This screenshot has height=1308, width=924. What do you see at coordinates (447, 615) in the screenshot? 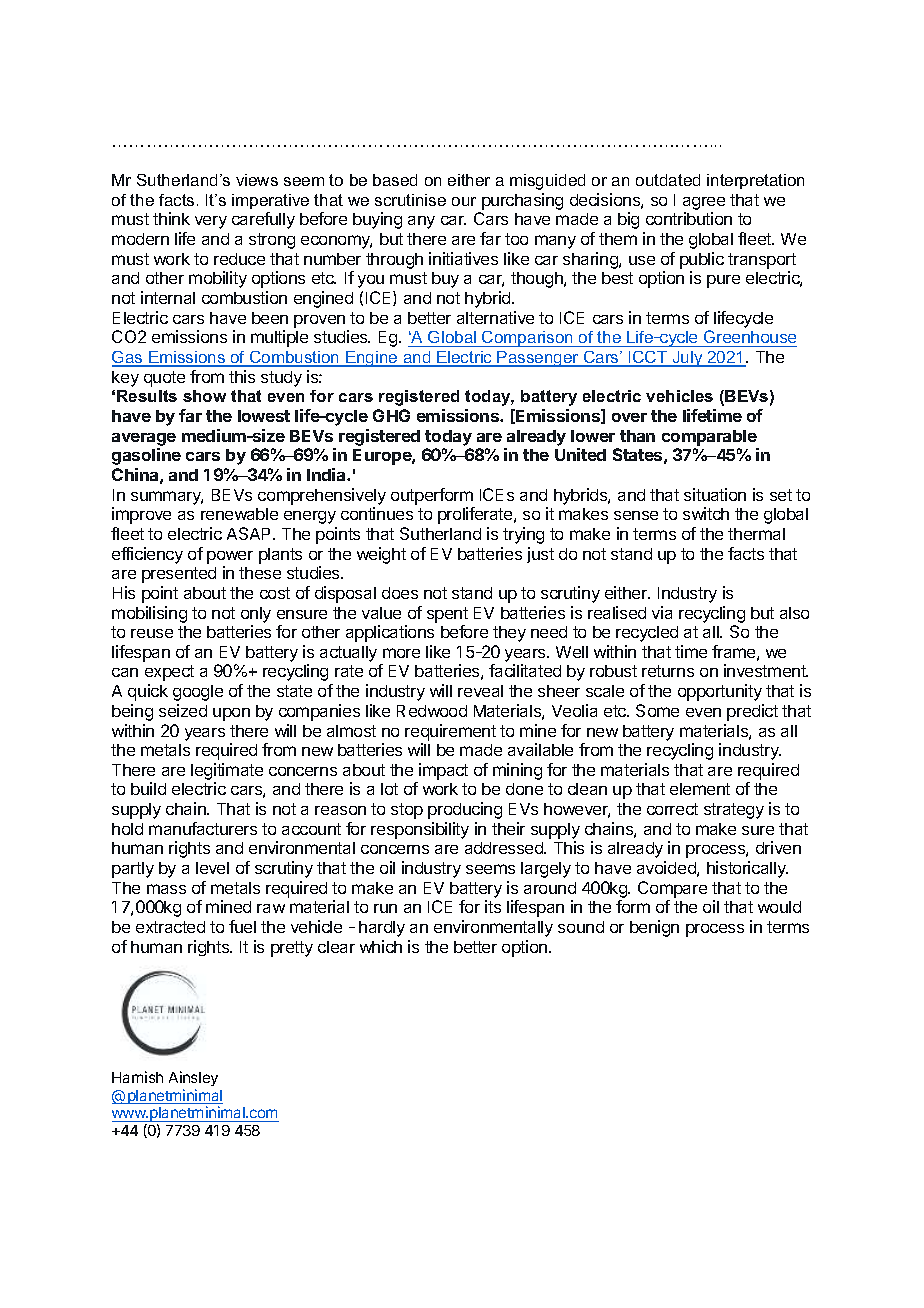
I see `spent` at bounding box center [447, 615].
